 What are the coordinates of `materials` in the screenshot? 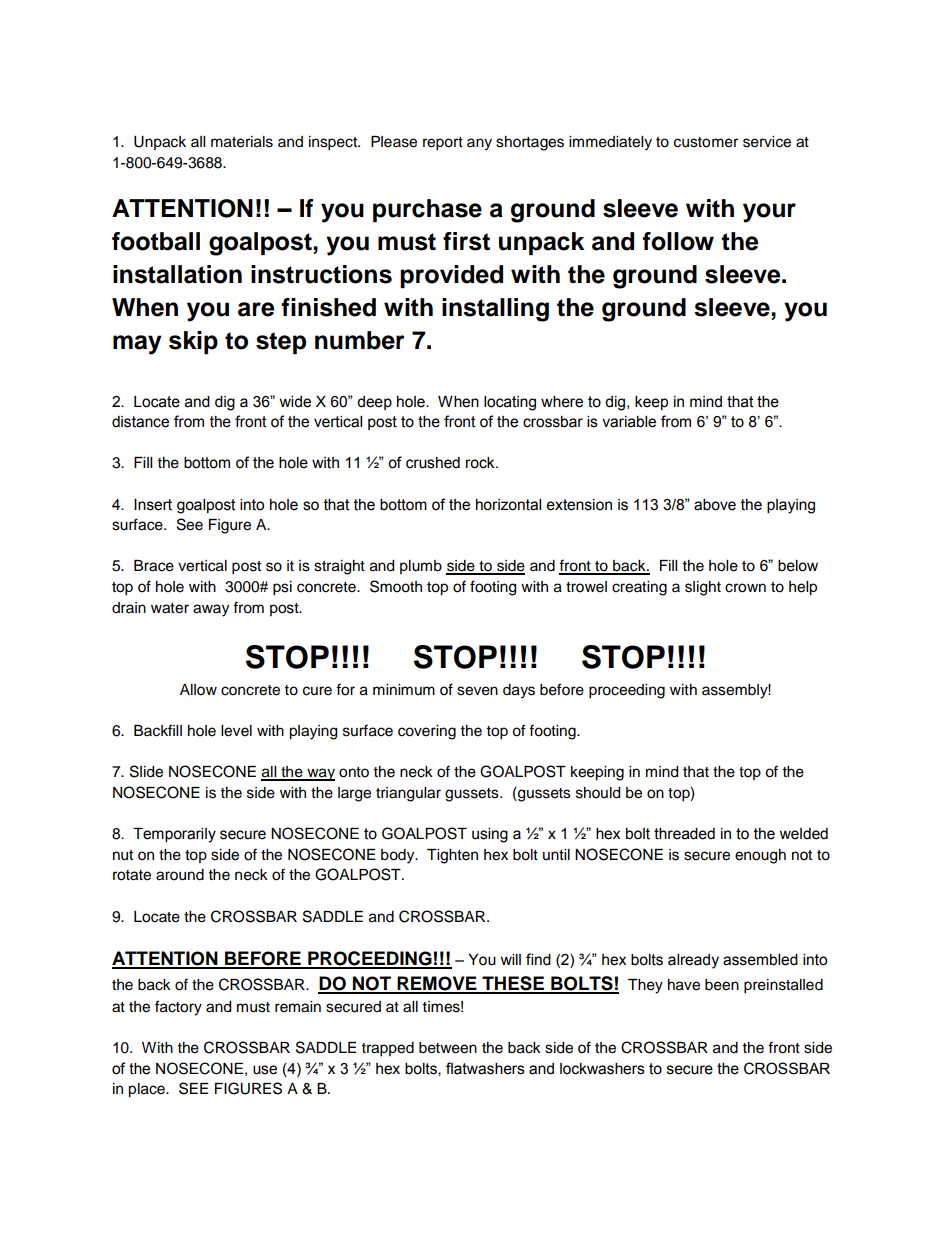 It's located at (242, 142).
